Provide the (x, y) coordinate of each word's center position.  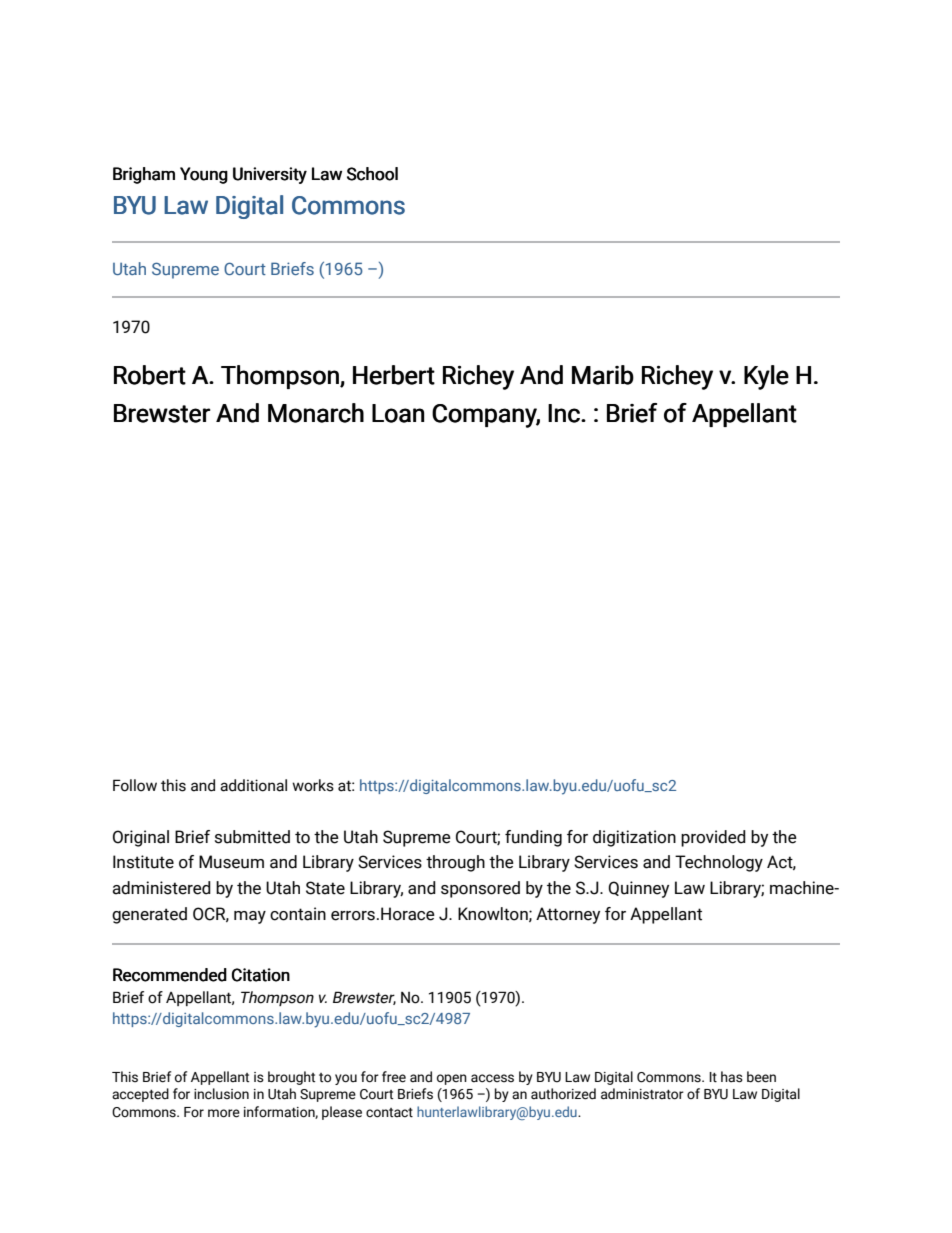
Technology (719, 863)
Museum (231, 862)
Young (204, 175)
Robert (150, 375)
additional (253, 785)
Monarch (316, 413)
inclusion (221, 1094)
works (313, 785)
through (455, 863)
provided (713, 838)
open (452, 1079)
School (372, 174)
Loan (398, 413)
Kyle (766, 377)
